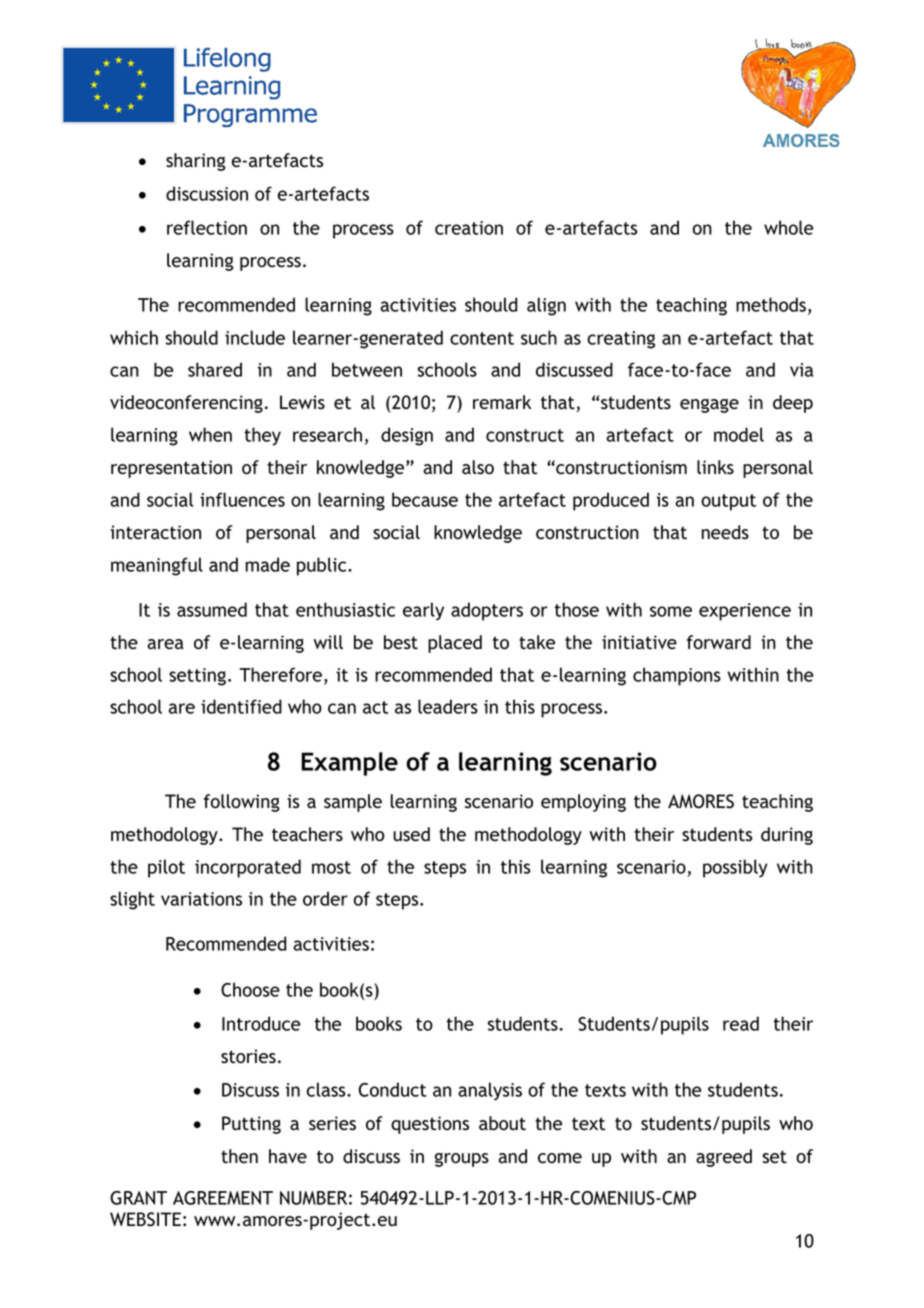 This screenshot has height=1308, width=924. What do you see at coordinates (448, 706) in the screenshot?
I see `leaders` at bounding box center [448, 706].
